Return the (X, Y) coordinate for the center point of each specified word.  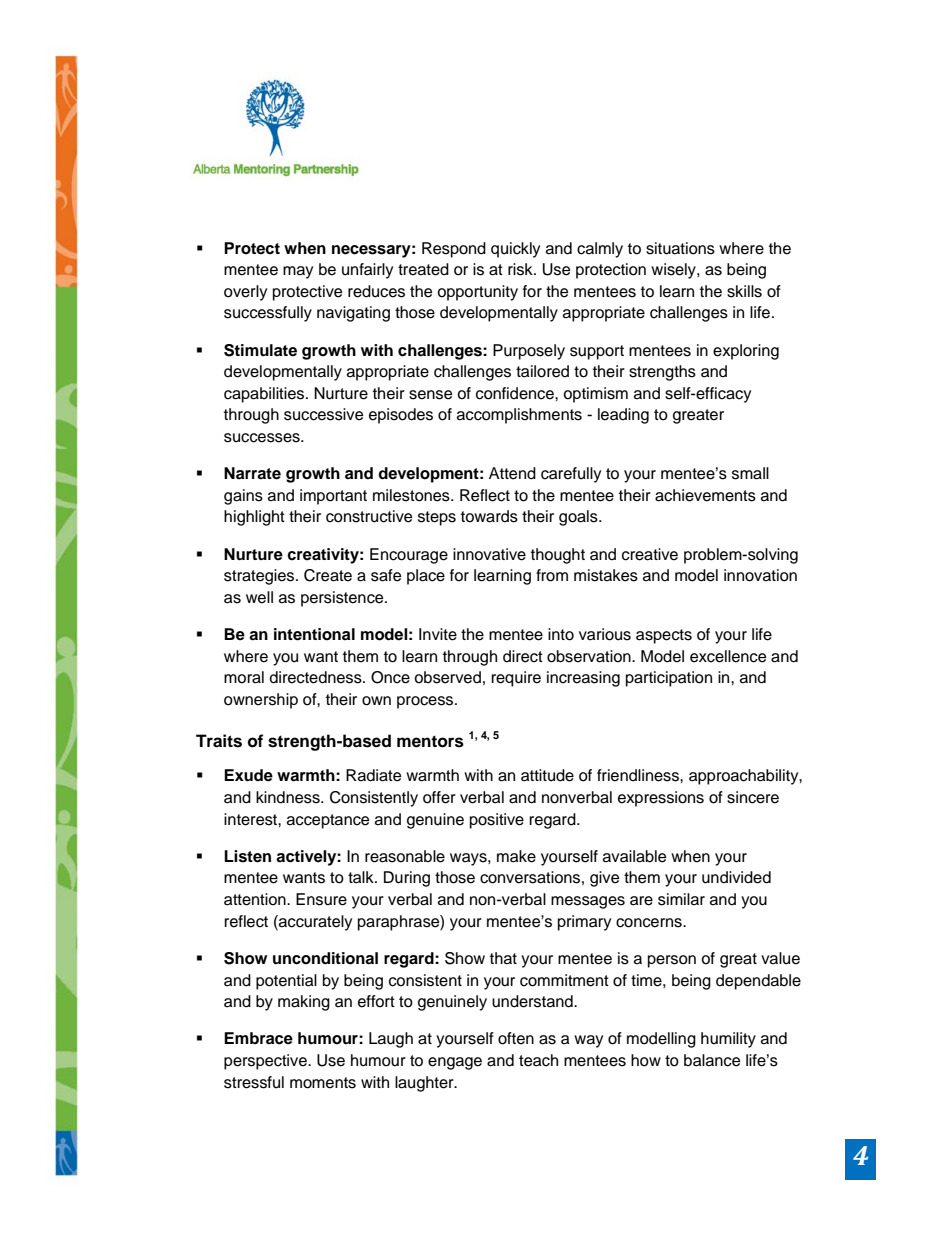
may (298, 272)
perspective (266, 1062)
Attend (512, 473)
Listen (247, 856)
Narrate (252, 473)
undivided (736, 877)
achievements (705, 495)
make (516, 856)
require (516, 679)
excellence (728, 656)
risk (521, 269)
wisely (674, 271)
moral (244, 677)
